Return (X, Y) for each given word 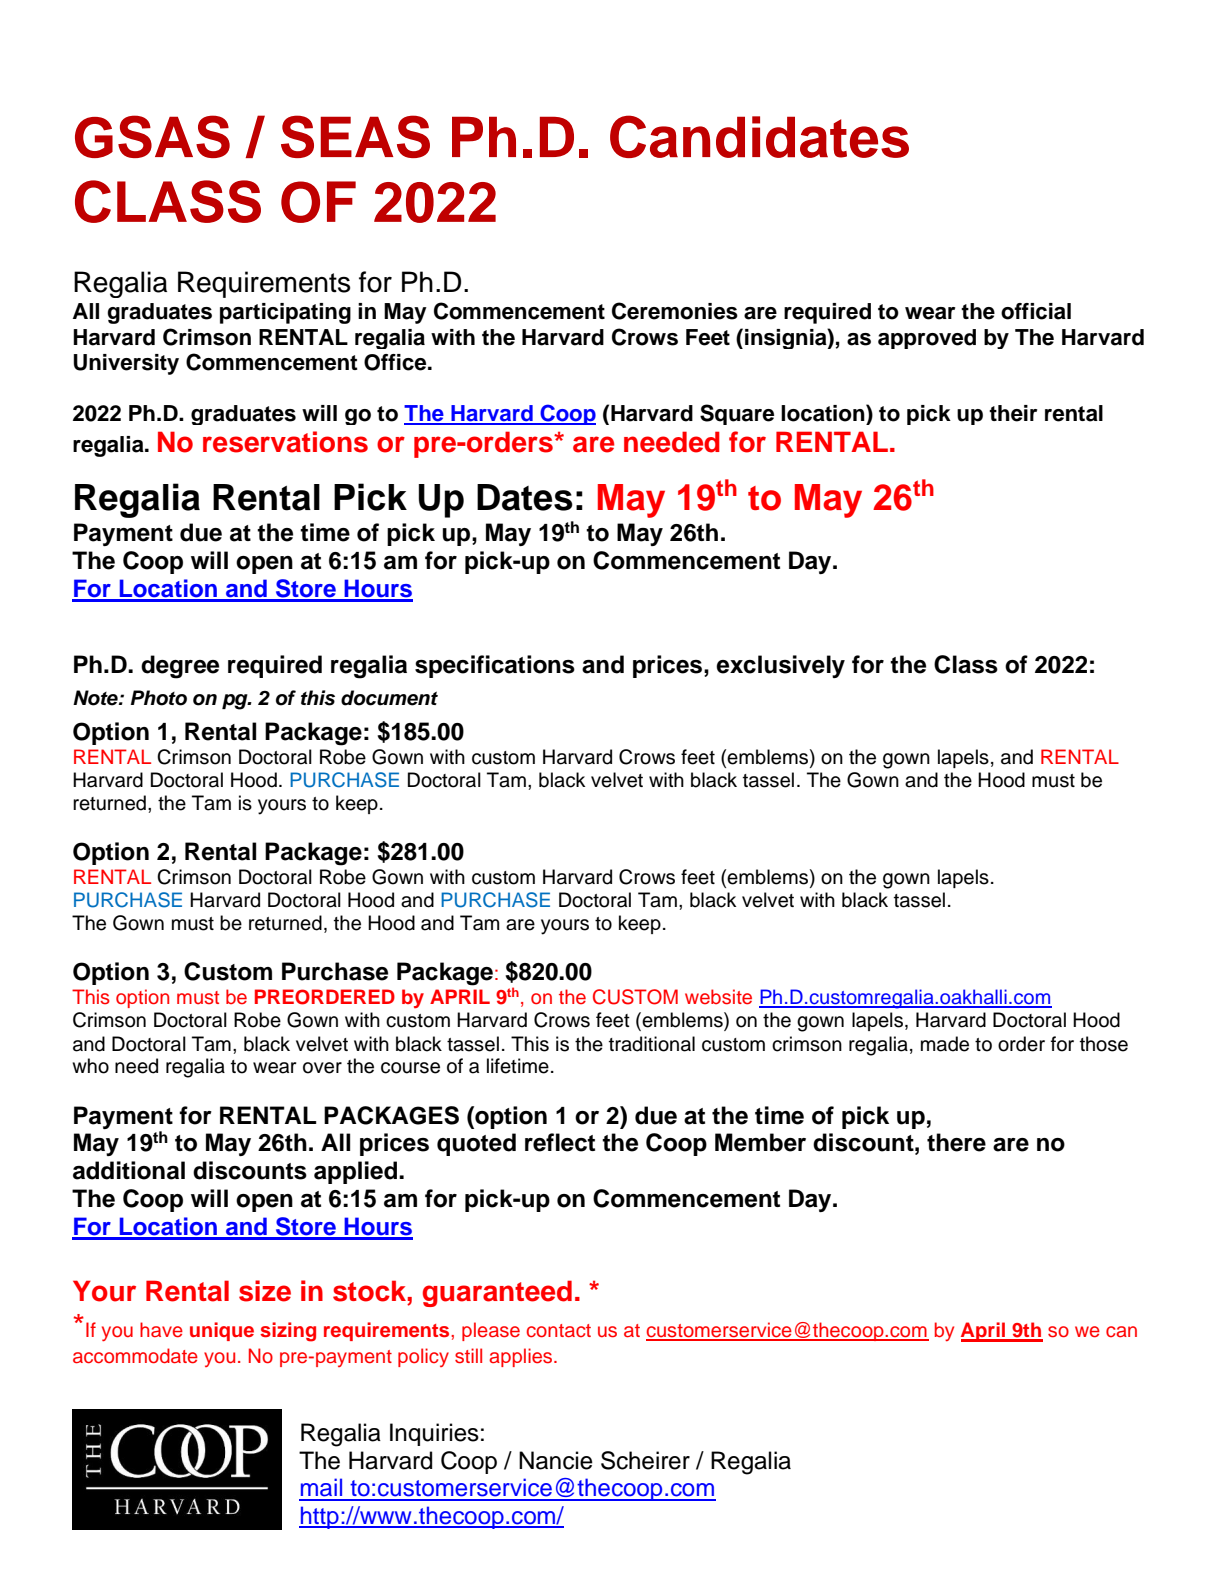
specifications (495, 666)
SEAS (355, 136)
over (322, 1068)
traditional (652, 1044)
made (945, 1044)
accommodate (135, 1356)
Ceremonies (675, 311)
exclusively (780, 666)
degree (180, 667)
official (1036, 311)
